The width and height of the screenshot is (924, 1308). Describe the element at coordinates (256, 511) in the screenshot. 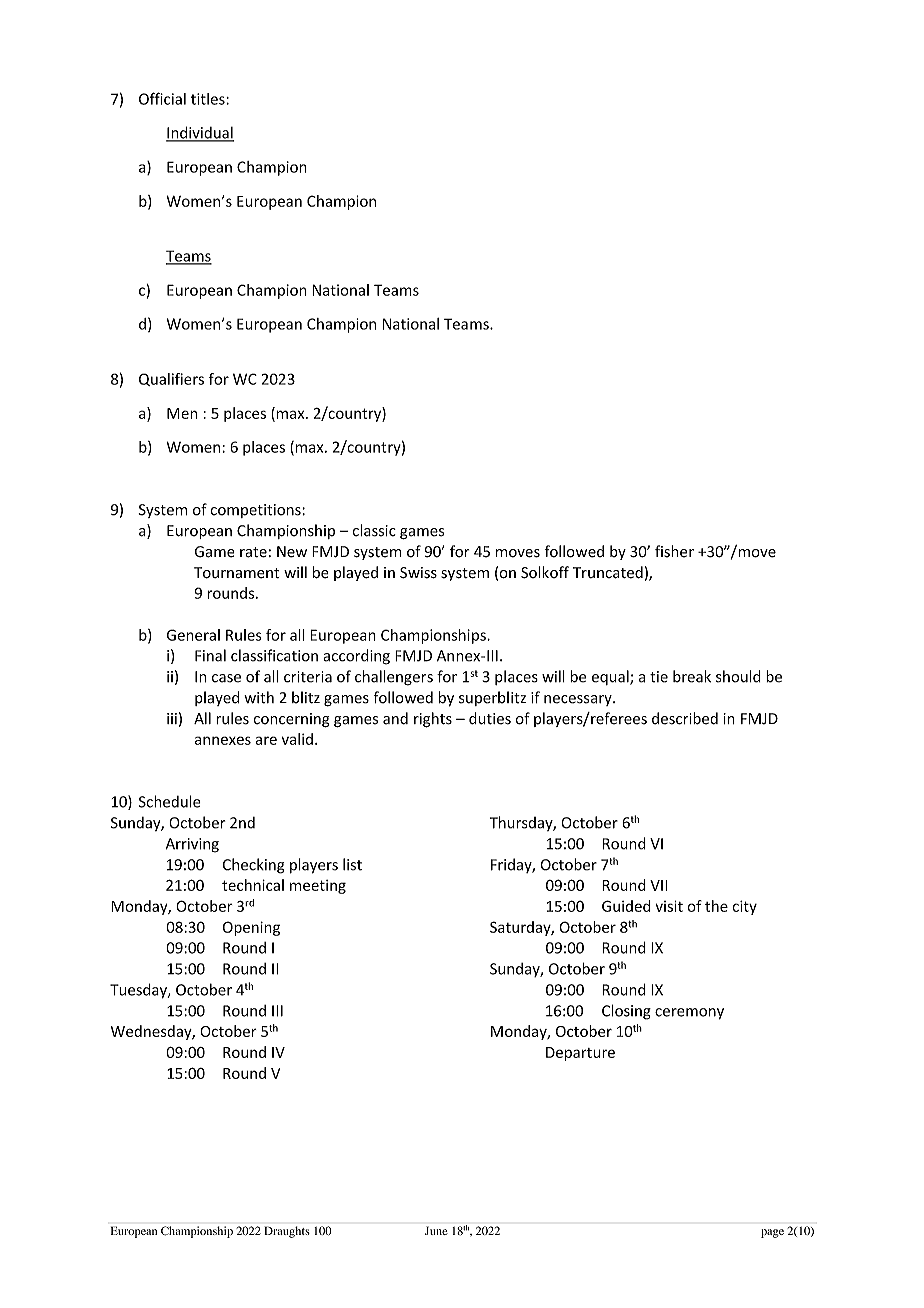

I see `competitions` at that location.
